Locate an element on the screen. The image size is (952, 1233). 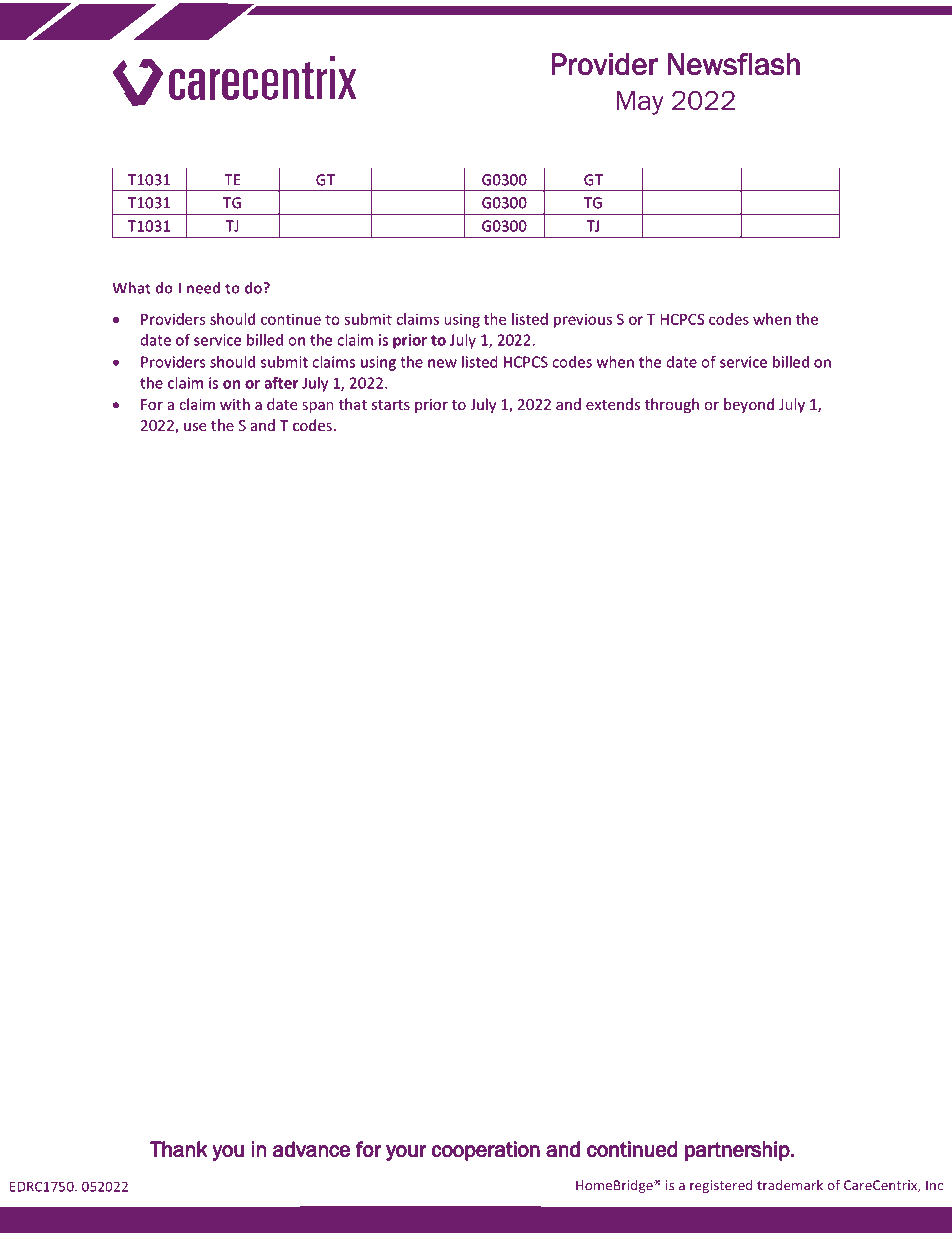
need is located at coordinates (203, 288).
